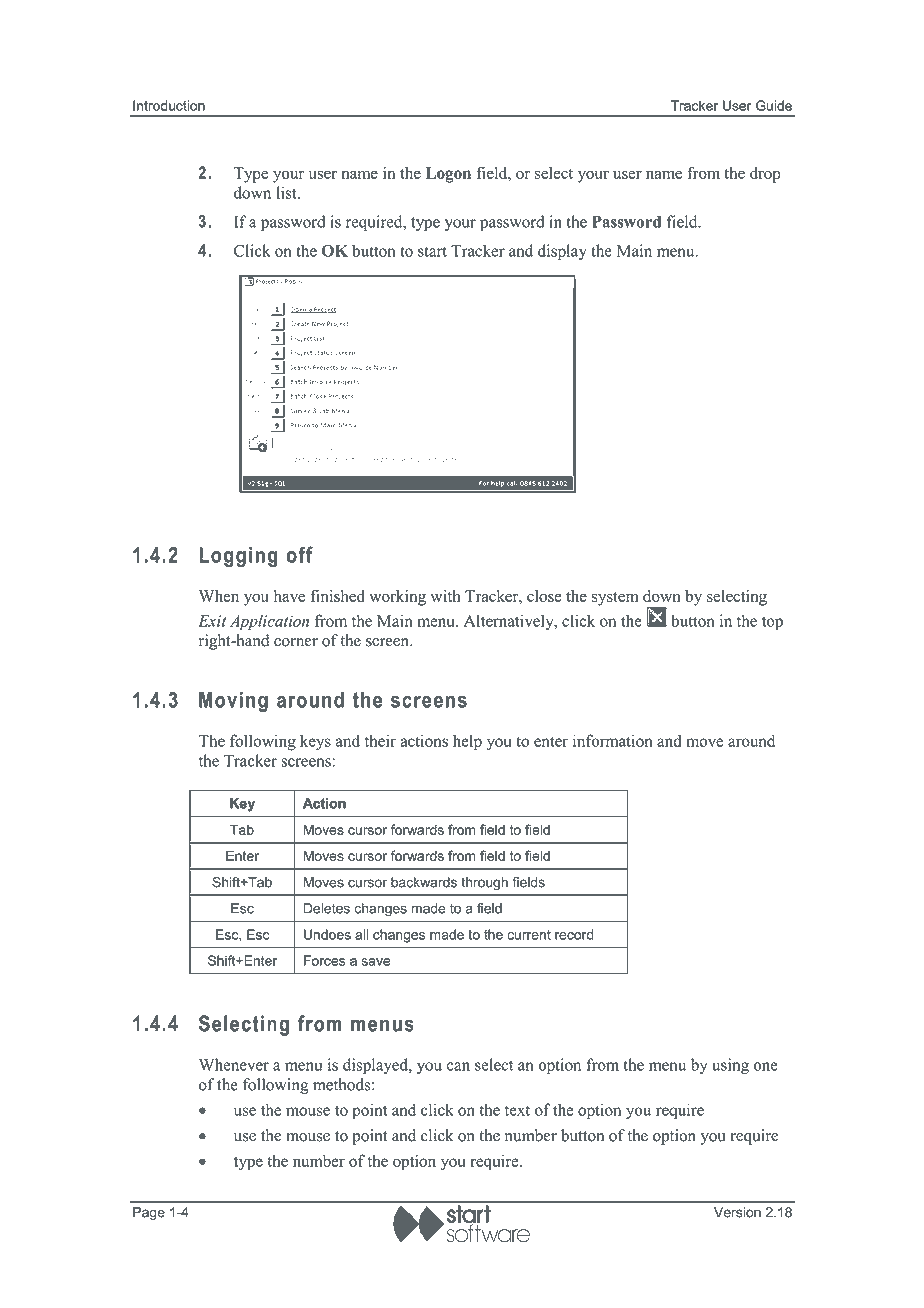  What do you see at coordinates (574, 934) in the image?
I see `record` at bounding box center [574, 934].
